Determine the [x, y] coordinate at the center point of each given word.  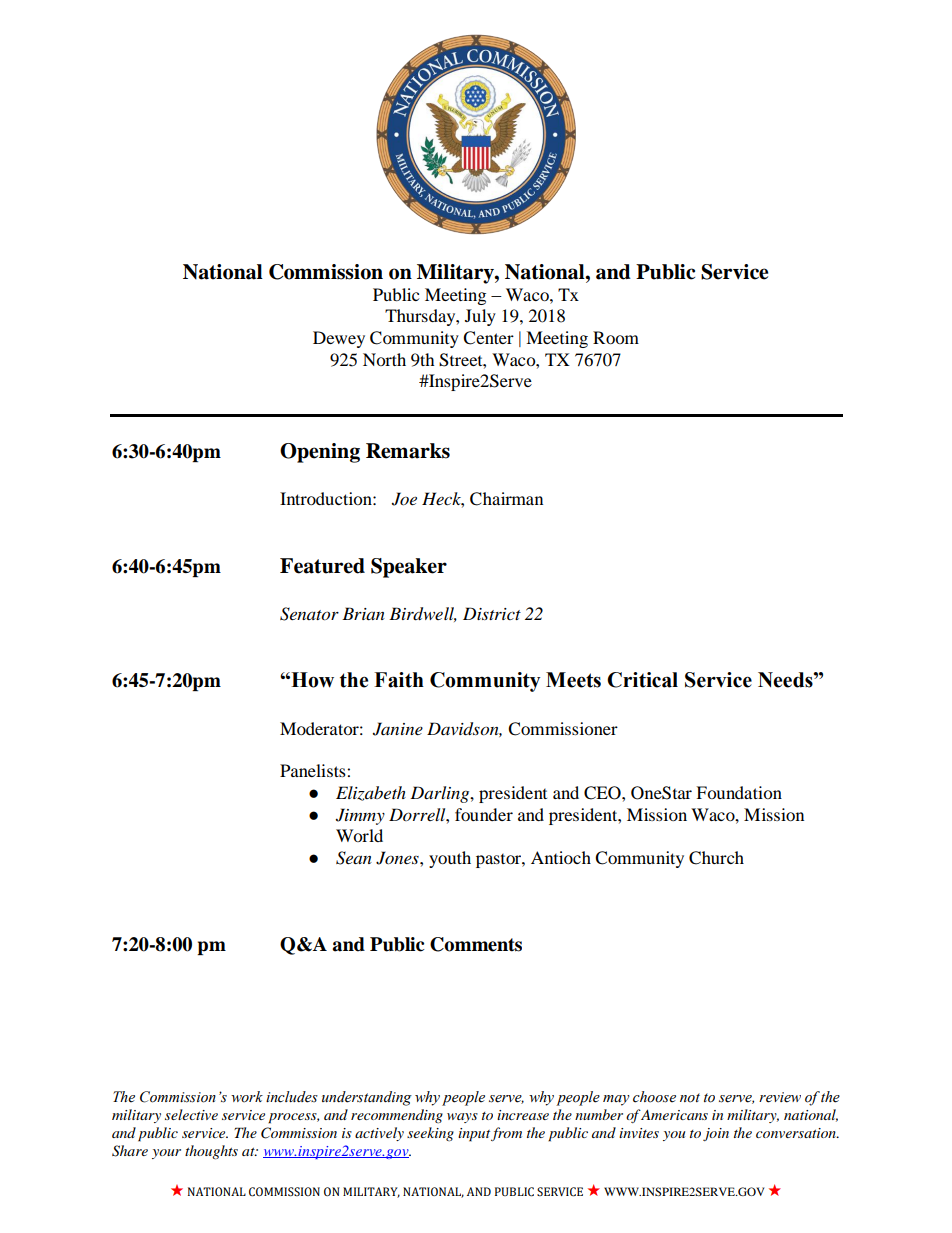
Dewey [339, 339]
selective [191, 1114]
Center [488, 338]
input [474, 1135]
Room [616, 337]
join [716, 1134]
